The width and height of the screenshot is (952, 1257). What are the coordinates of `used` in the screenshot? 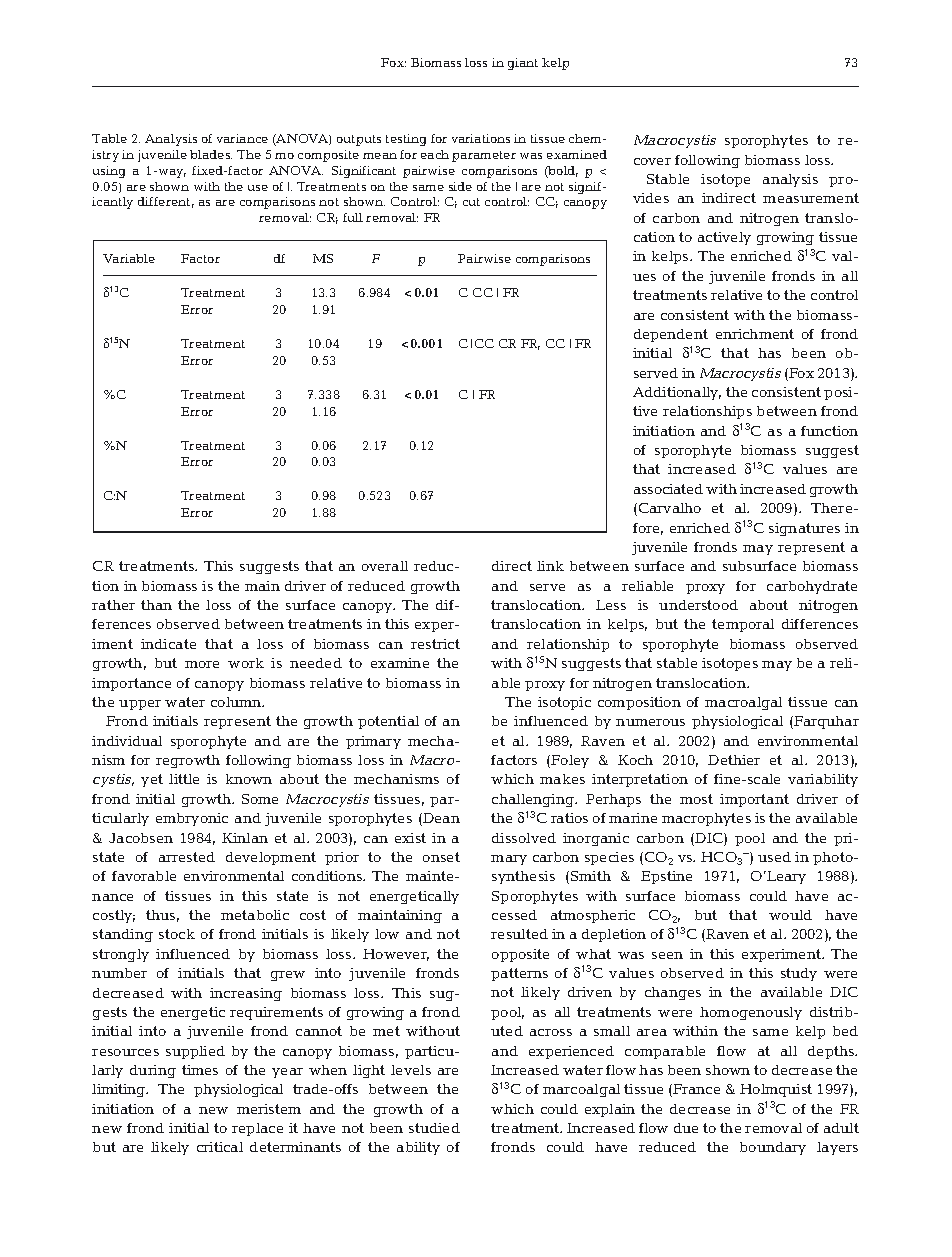 It's located at (774, 857).
